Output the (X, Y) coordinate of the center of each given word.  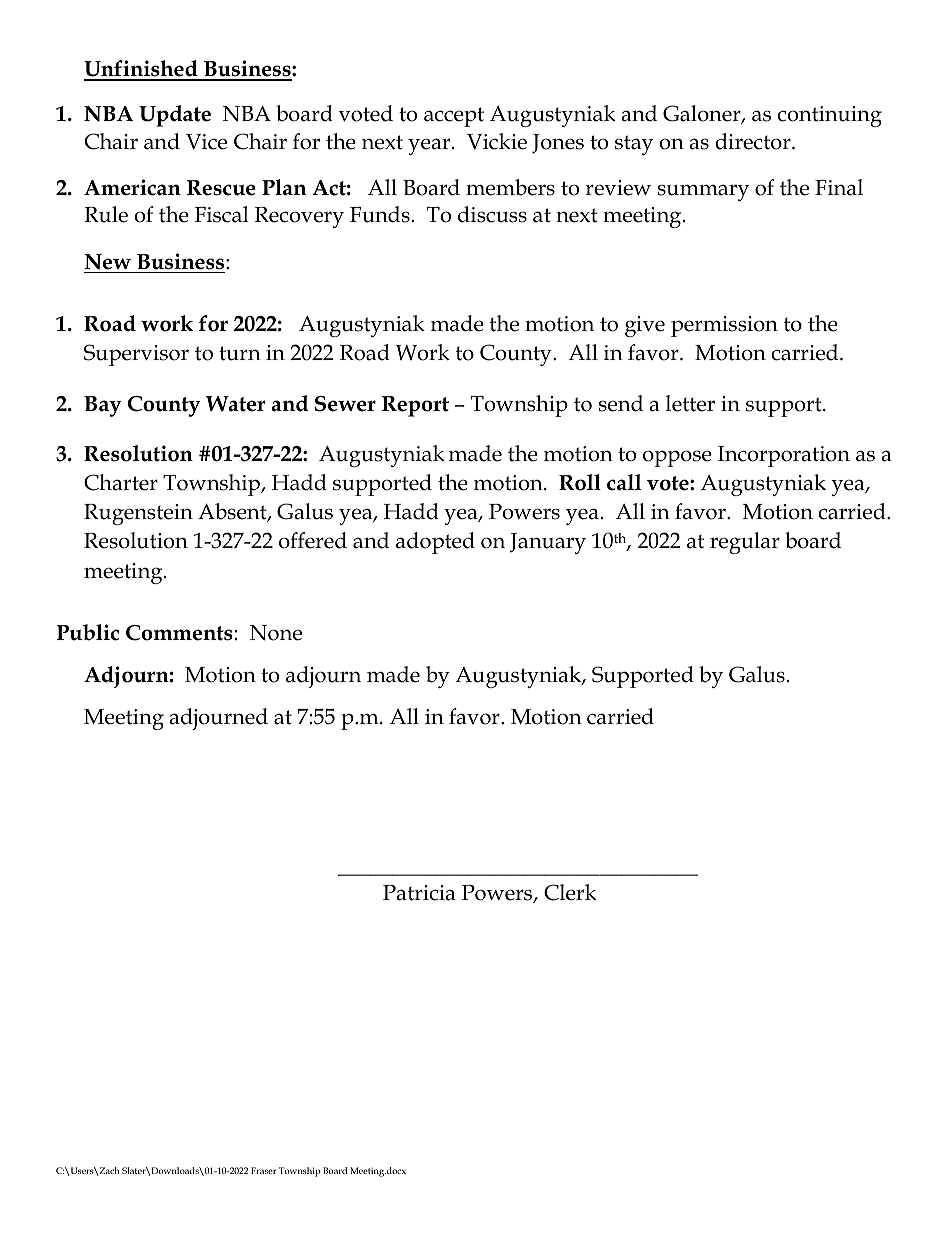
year (430, 146)
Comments (179, 633)
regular (745, 543)
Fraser (263, 1170)
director (754, 141)
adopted (435, 543)
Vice (206, 142)
